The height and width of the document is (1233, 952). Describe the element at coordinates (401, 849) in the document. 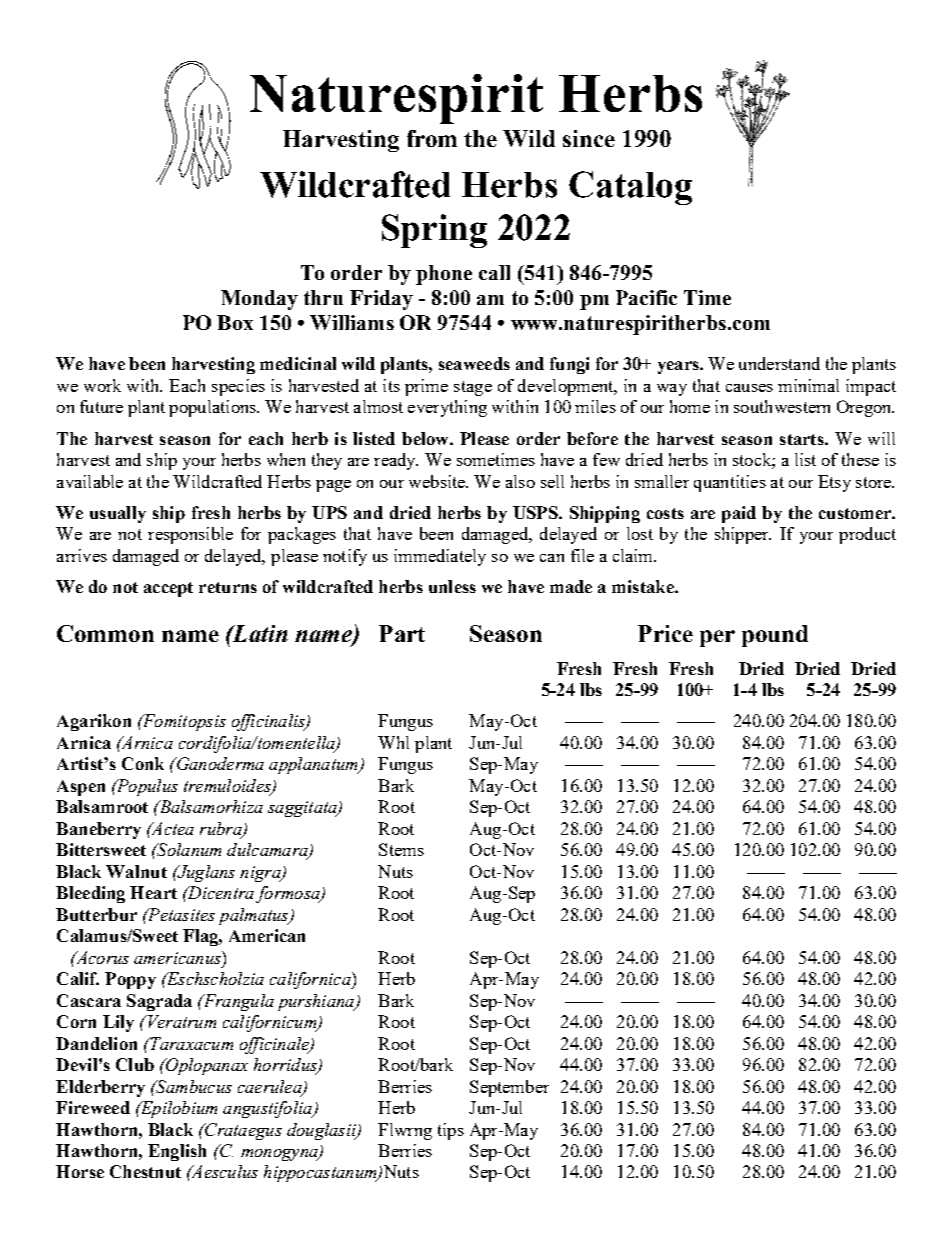

I see `Stems` at that location.
